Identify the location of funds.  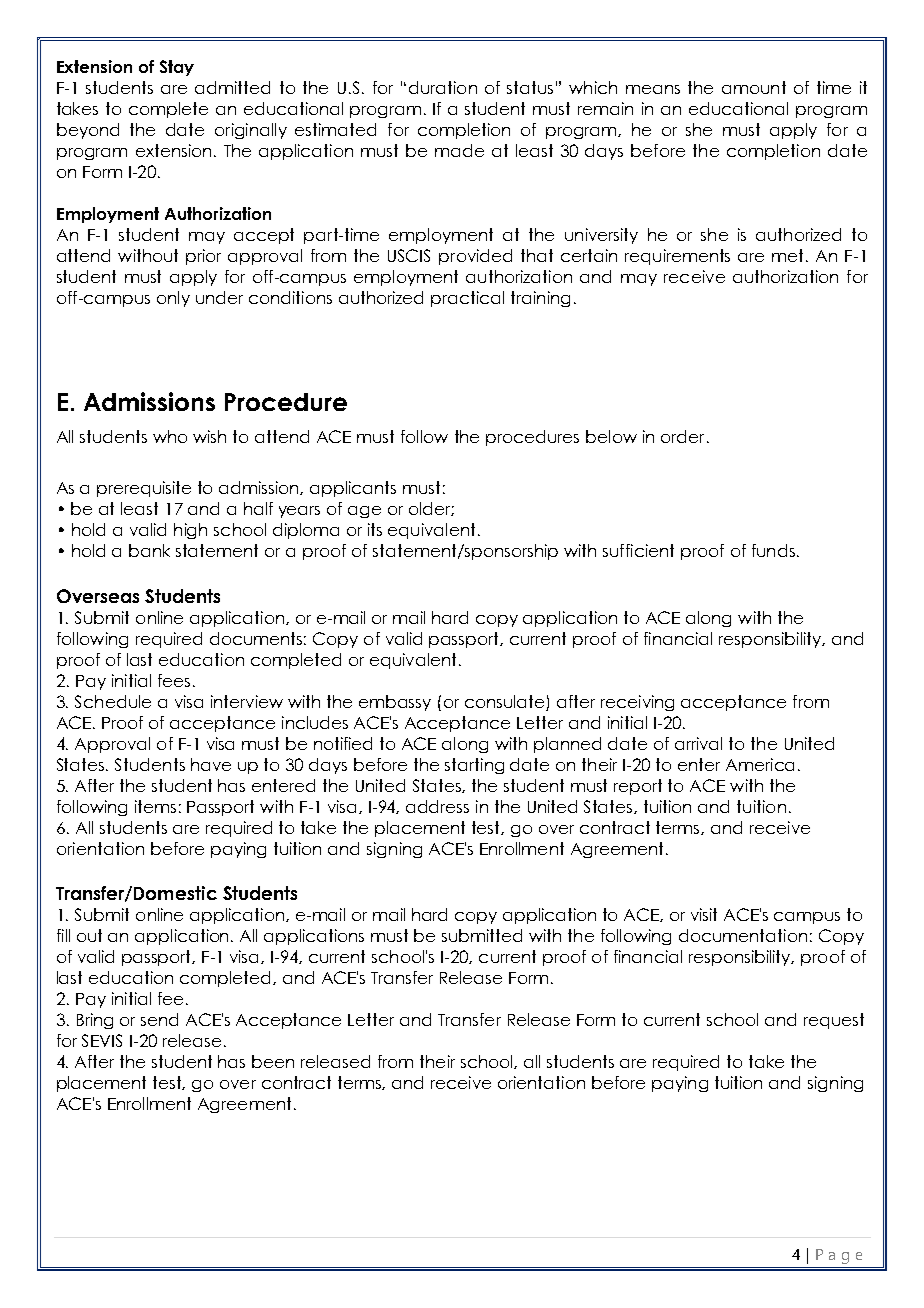
(773, 550).
